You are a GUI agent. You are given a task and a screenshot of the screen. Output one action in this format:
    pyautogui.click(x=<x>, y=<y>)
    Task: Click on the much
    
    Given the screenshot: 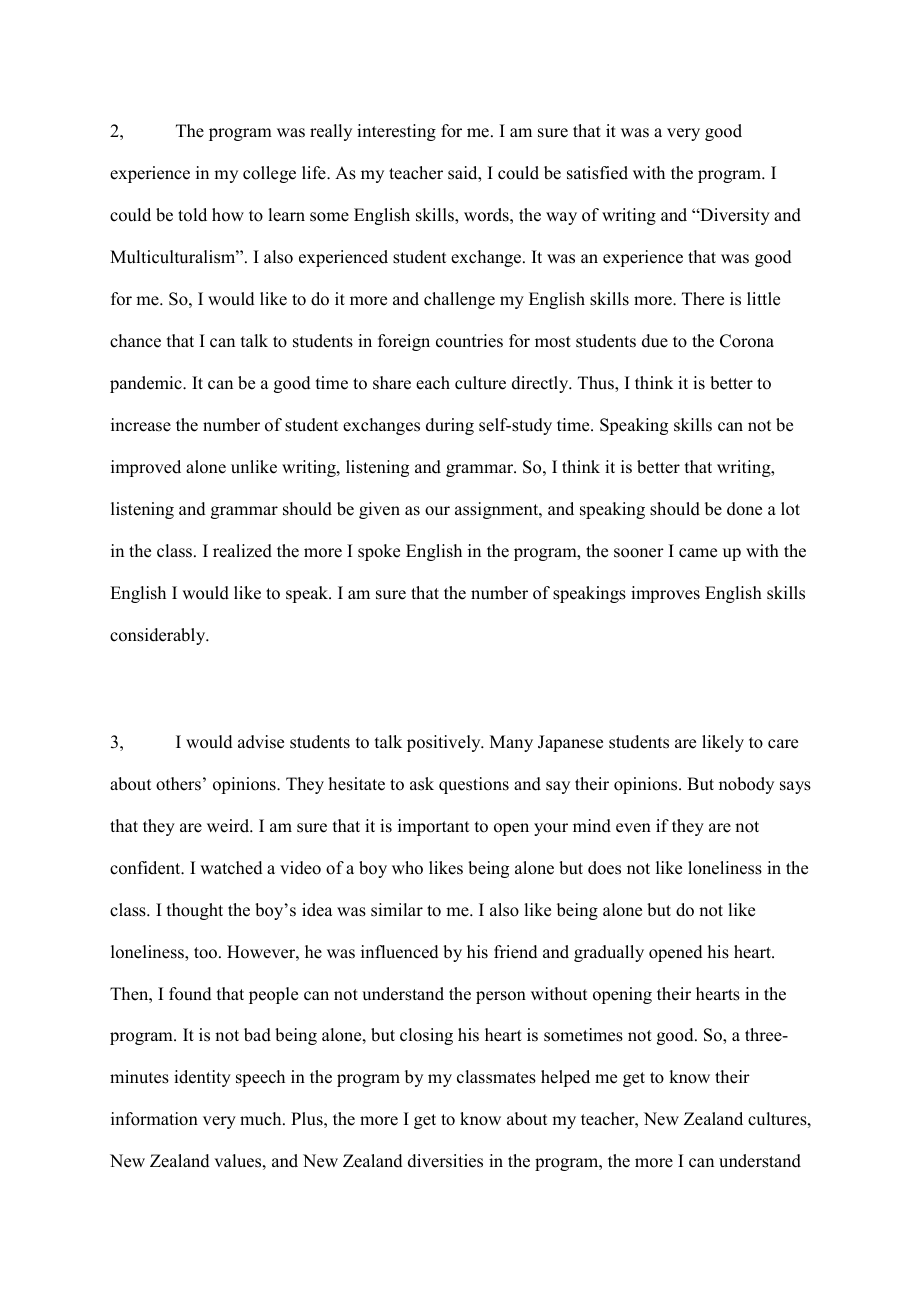 What is the action you would take?
    pyautogui.click(x=262, y=1119)
